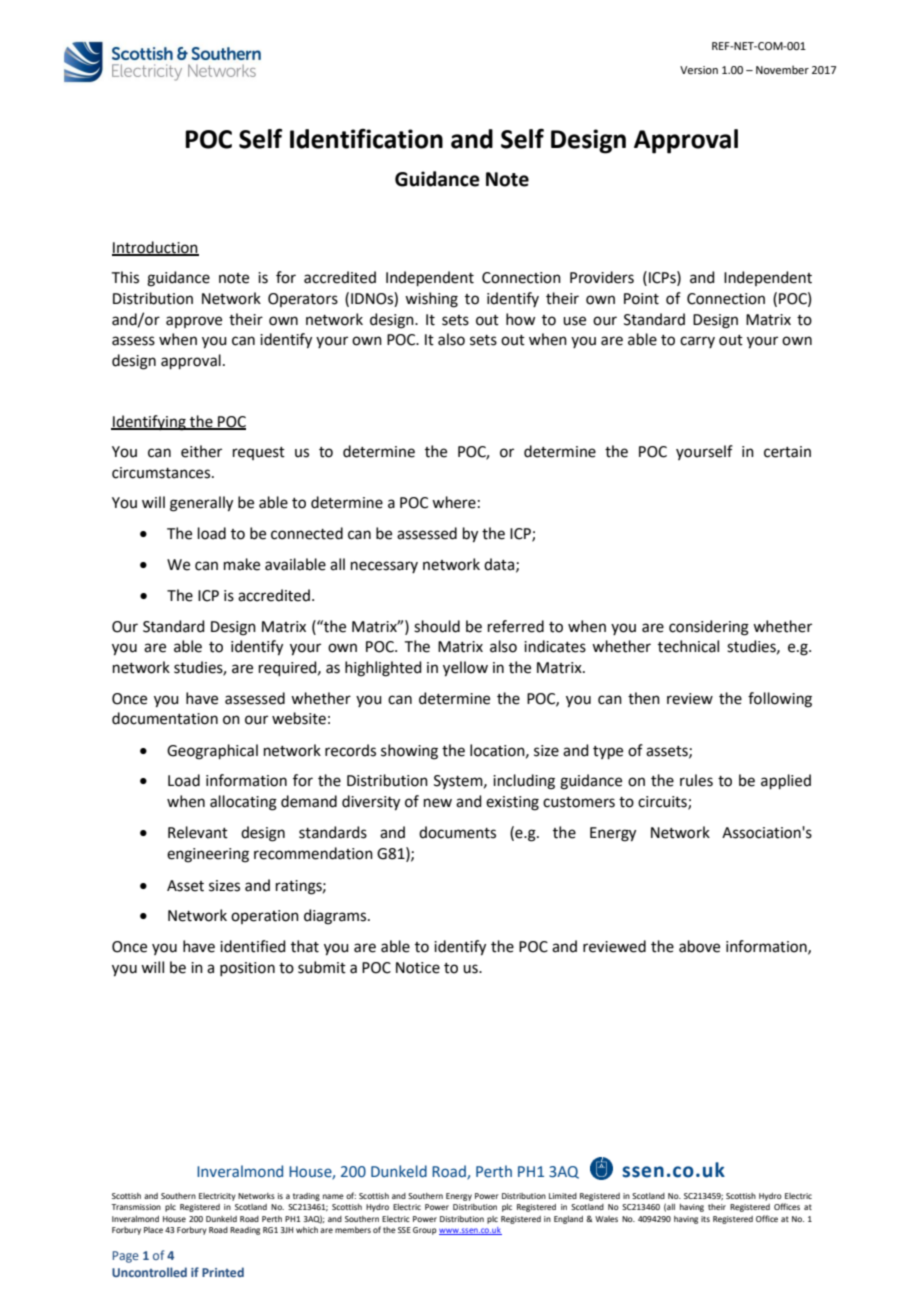 The image size is (924, 1308). Describe the element at coordinates (366, 138) in the document. I see `Identification` at that location.
